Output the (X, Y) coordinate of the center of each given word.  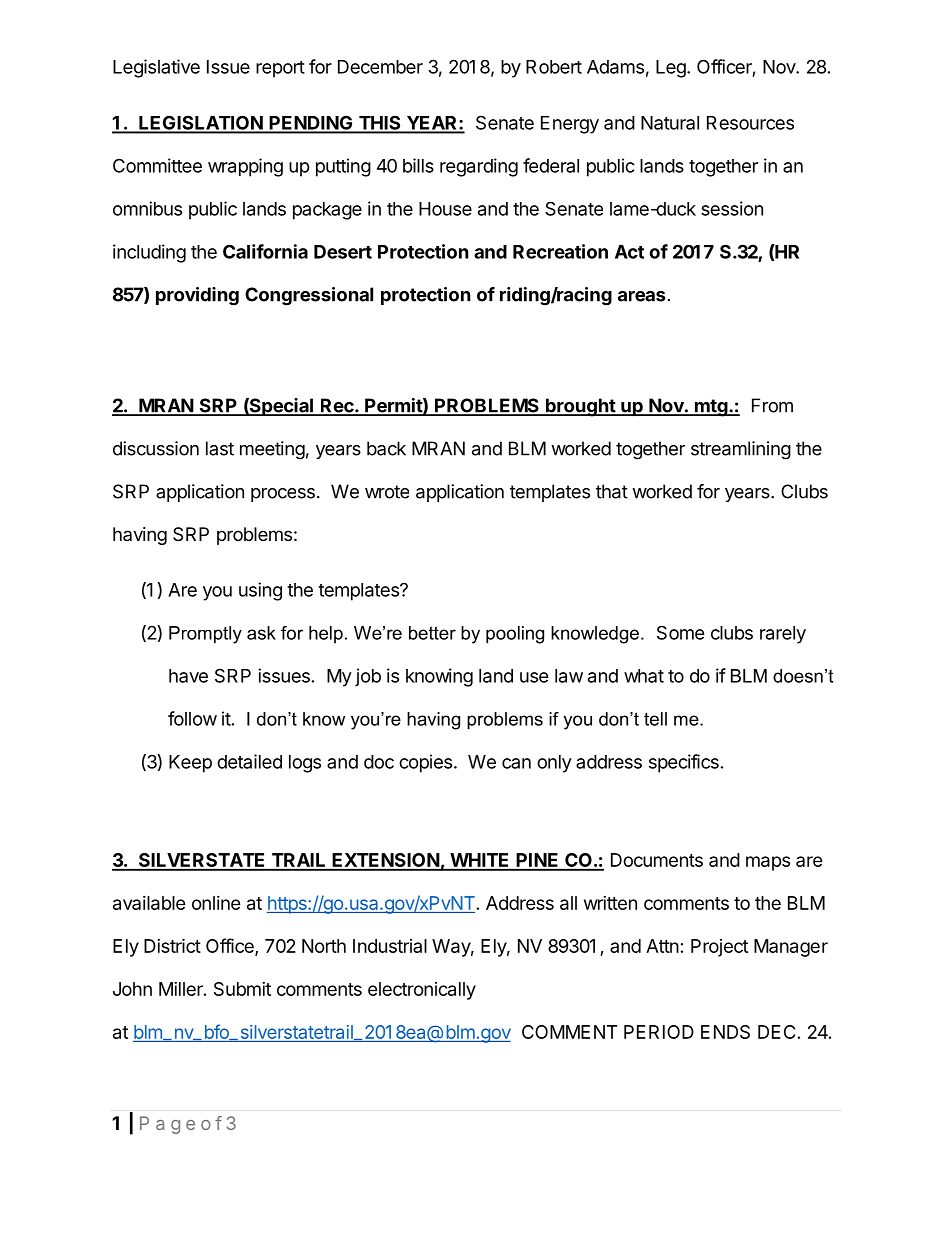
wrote (387, 492)
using (260, 591)
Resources (750, 123)
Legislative (156, 68)
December (380, 67)
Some (681, 632)
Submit (242, 989)
